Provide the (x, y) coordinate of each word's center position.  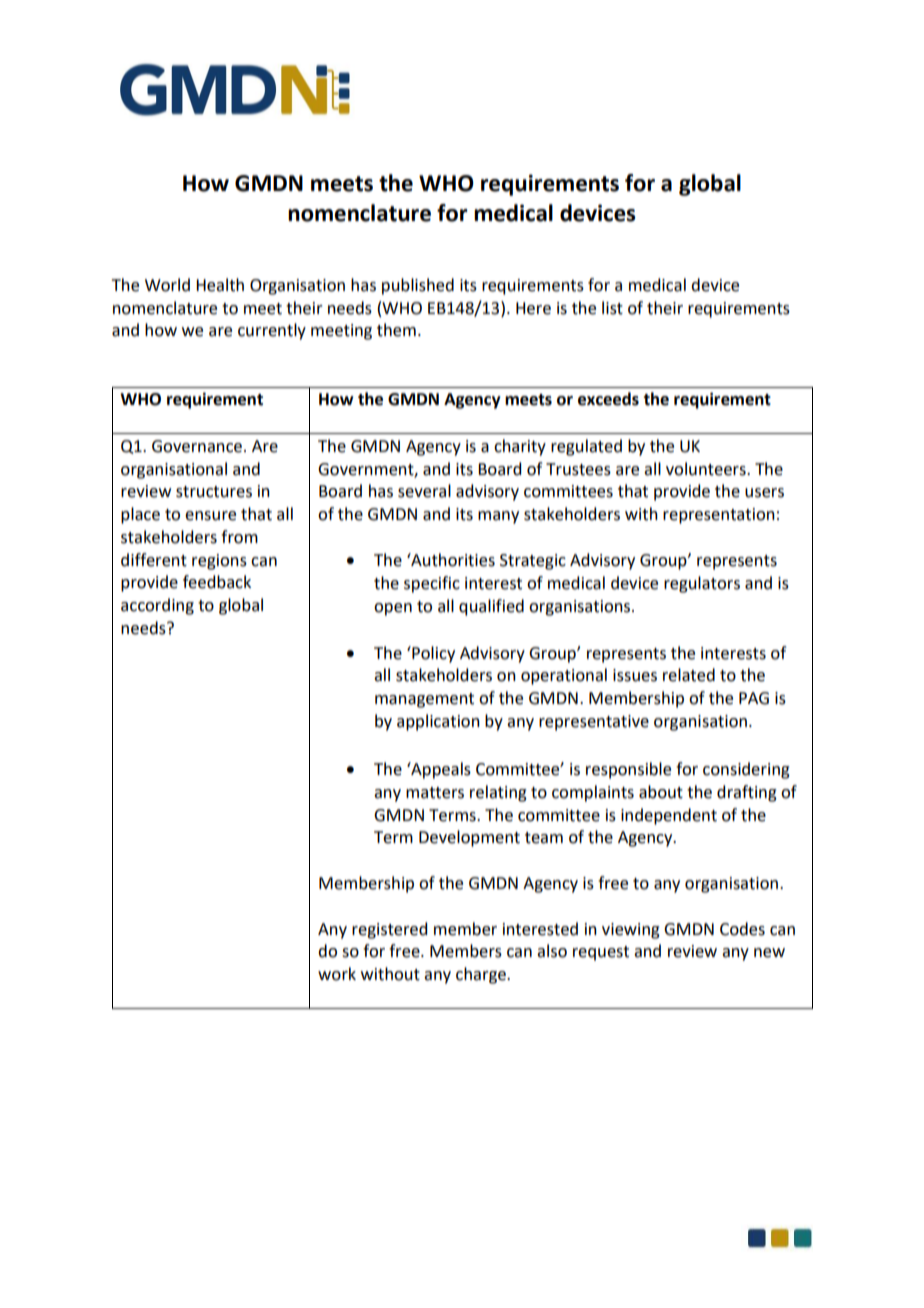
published (418, 286)
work (337, 974)
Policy (432, 654)
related (689, 675)
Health (220, 285)
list (612, 308)
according (157, 606)
